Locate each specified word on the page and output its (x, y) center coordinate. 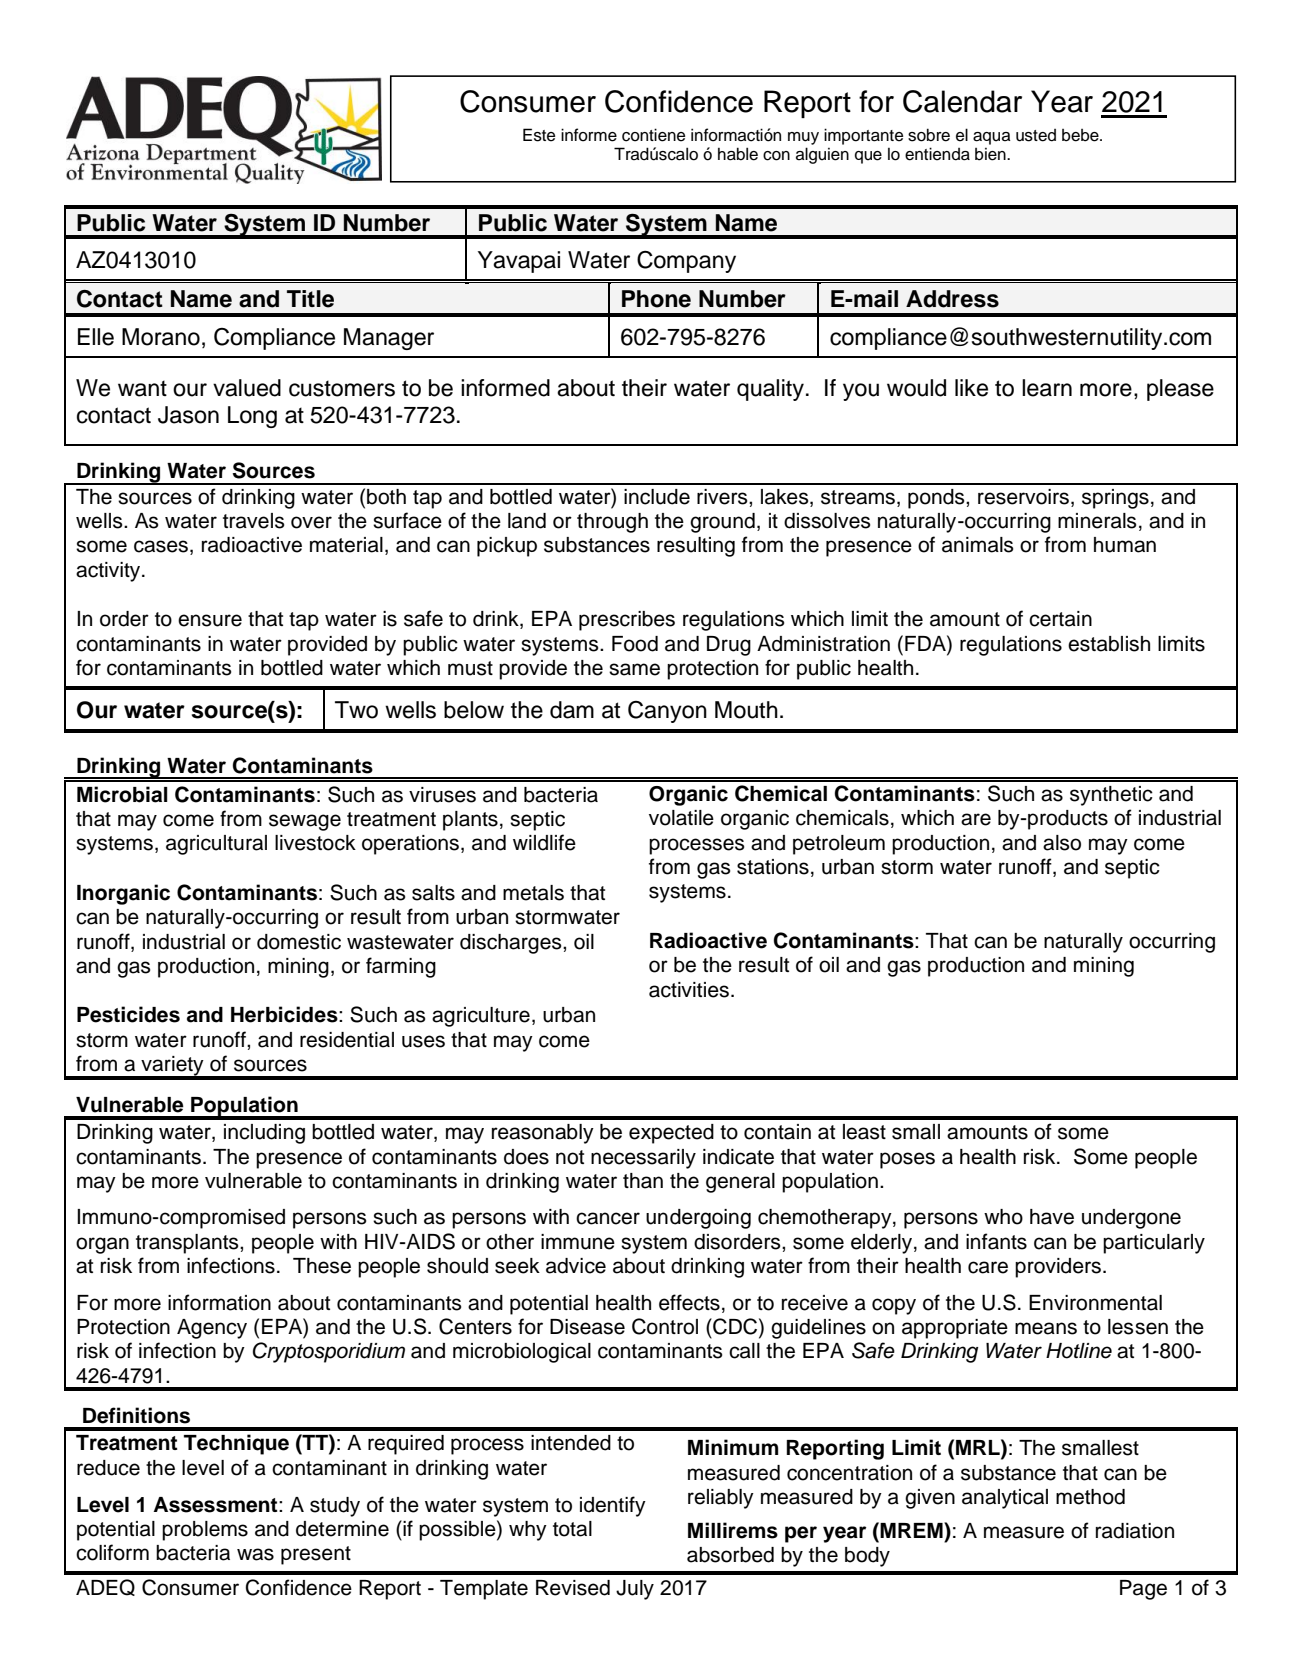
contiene (653, 135)
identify (613, 1506)
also (1062, 843)
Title (310, 299)
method (1090, 1497)
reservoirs (1023, 497)
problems (205, 1531)
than (643, 1181)
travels (253, 521)
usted (1036, 135)
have (1052, 1217)
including (264, 1134)
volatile (681, 818)
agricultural (216, 845)
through (612, 523)
